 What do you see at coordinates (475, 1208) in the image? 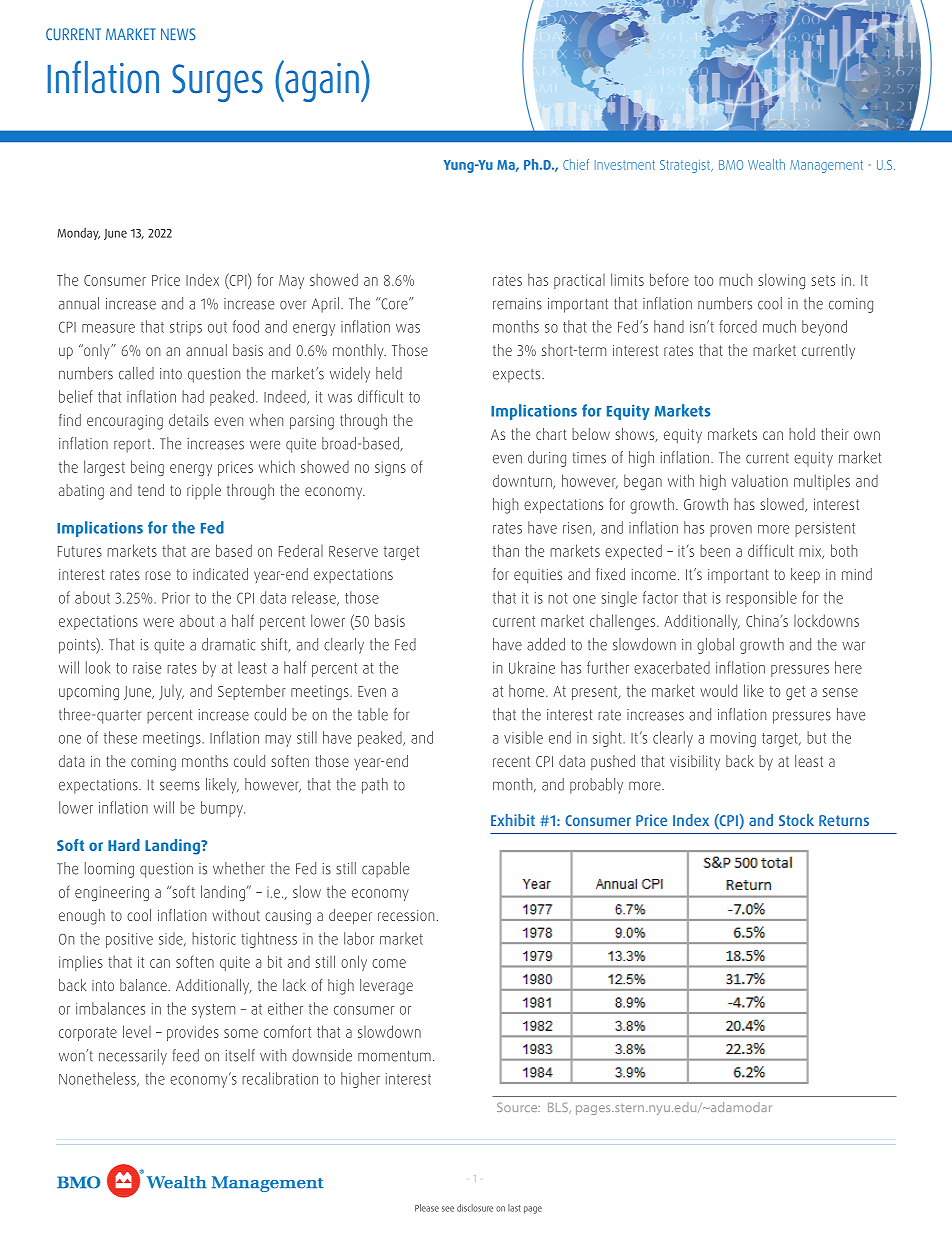
I see `disclosure` at bounding box center [475, 1208].
